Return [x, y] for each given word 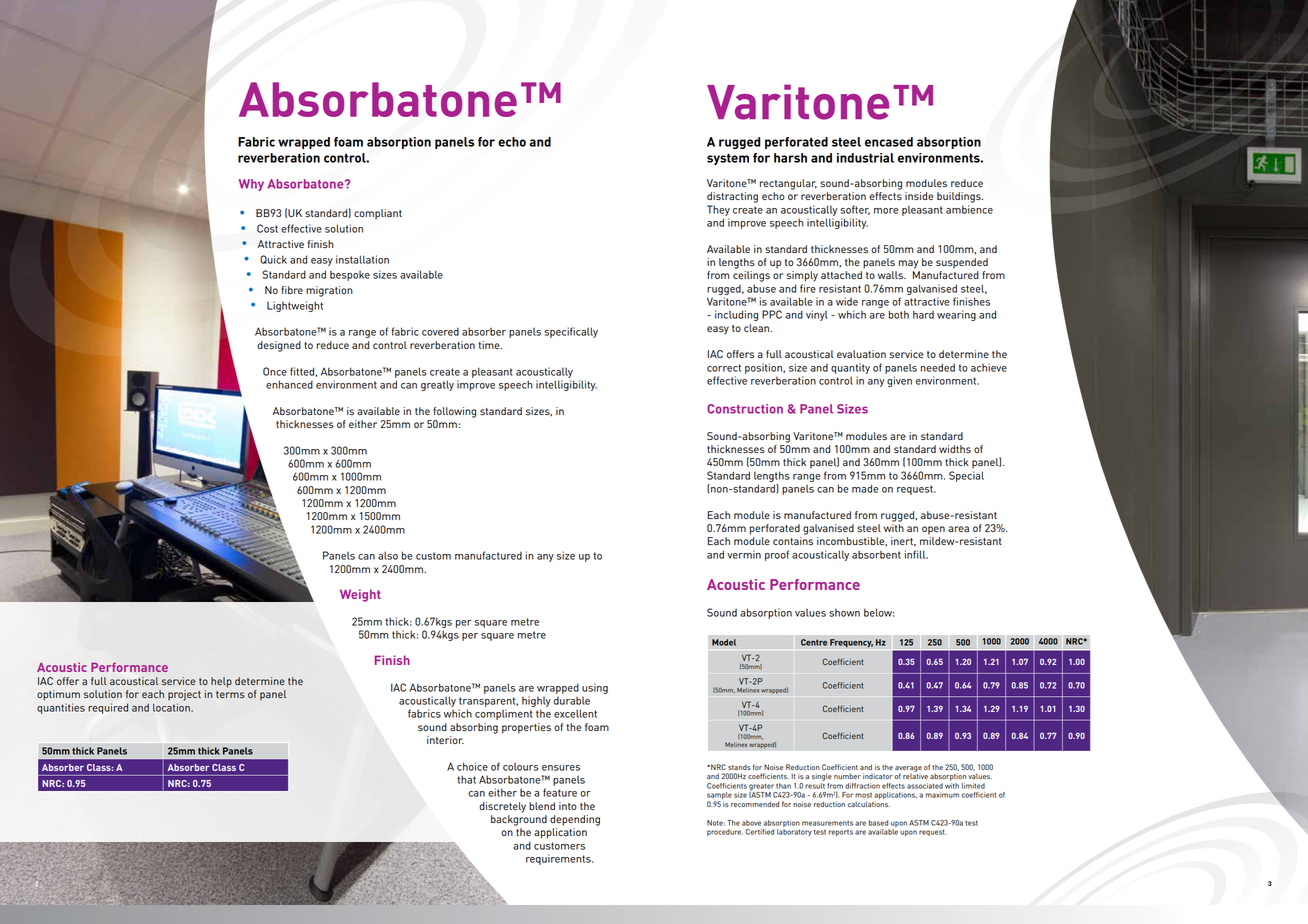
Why [251, 185]
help [221, 682]
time [490, 345]
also [388, 555]
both [899, 314]
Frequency [851, 643]
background [519, 820]
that [466, 779]
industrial [865, 158]
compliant [378, 214]
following [454, 412]
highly [536, 701]
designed [279, 346]
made [865, 488]
